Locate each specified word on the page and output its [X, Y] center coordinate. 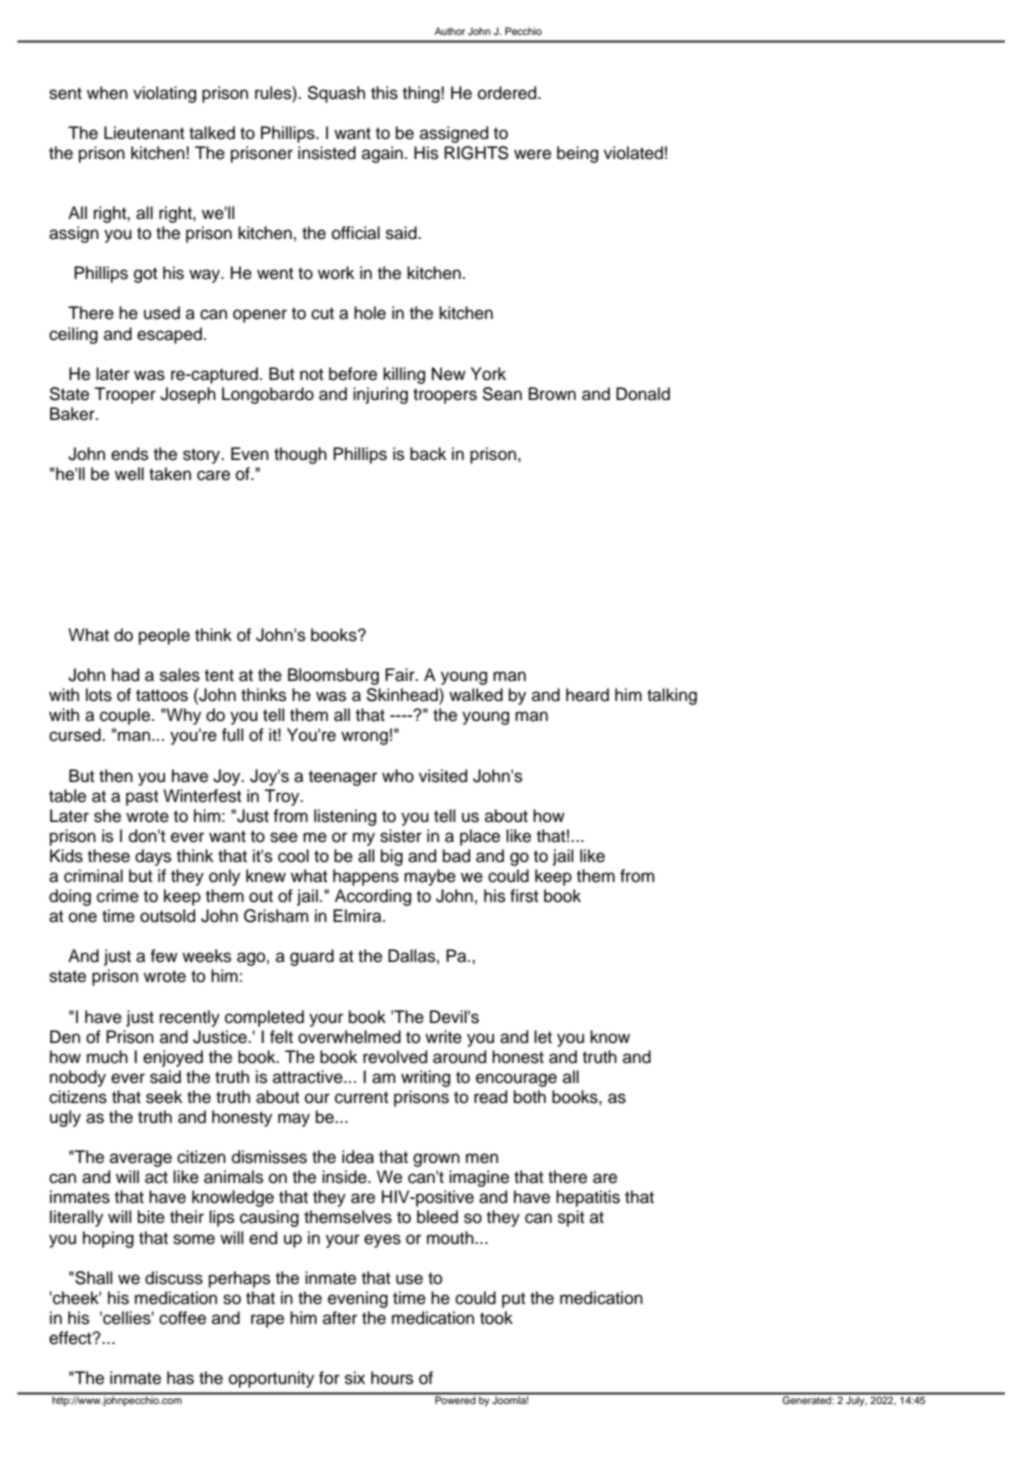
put [514, 1300]
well [129, 474]
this [384, 93]
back [428, 454]
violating [164, 94]
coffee [182, 1318]
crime [118, 896]
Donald [643, 394]
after [340, 1318]
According [373, 897]
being [577, 154]
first [524, 896]
